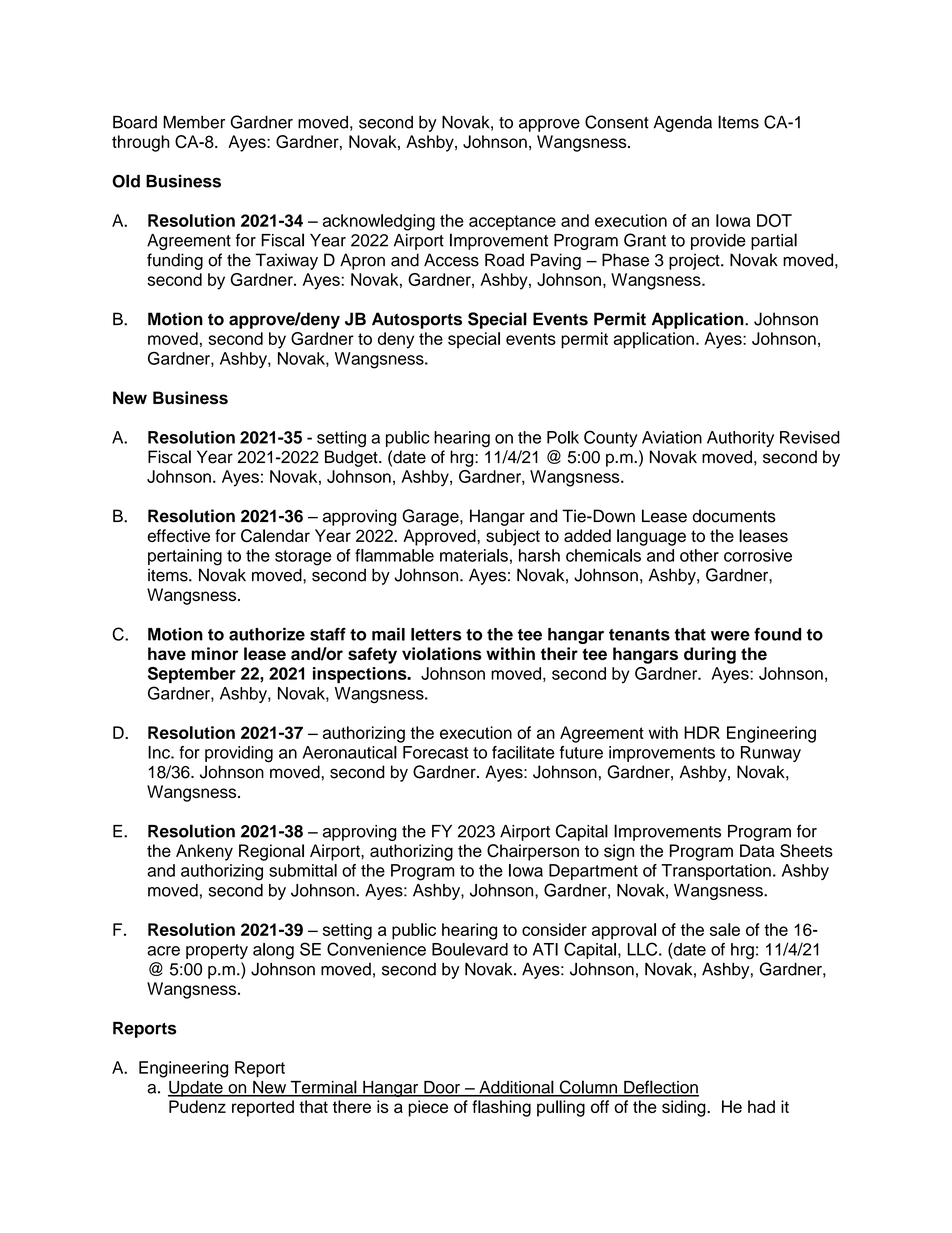 The height and width of the document is (1233, 952). Describe the element at coordinates (442, 1088) in the document. I see `Door` at that location.
